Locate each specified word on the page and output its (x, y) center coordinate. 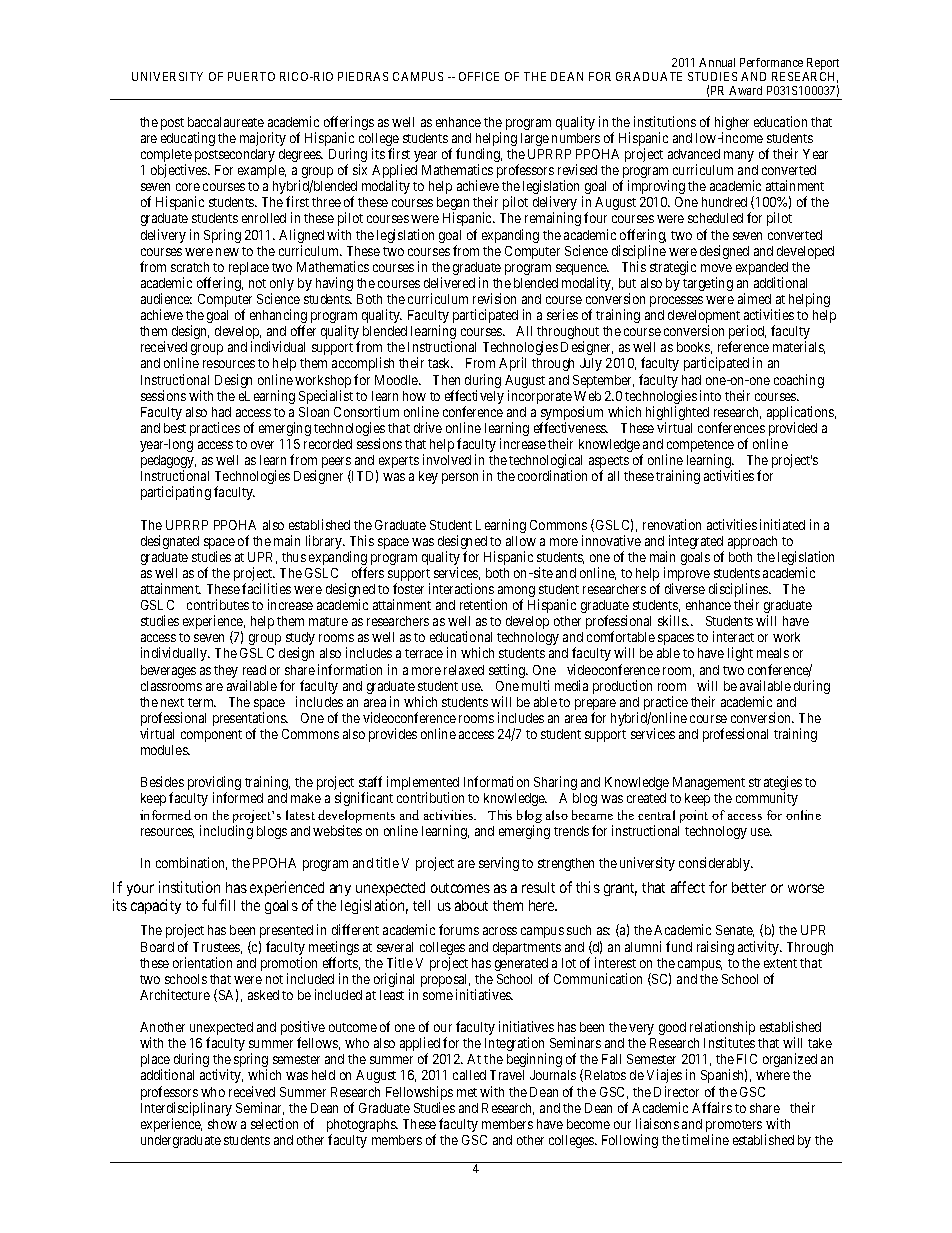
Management (709, 783)
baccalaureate (226, 122)
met (467, 1092)
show (222, 1124)
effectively (474, 398)
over (262, 445)
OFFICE (479, 76)
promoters (734, 1127)
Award (745, 90)
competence (700, 447)
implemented (423, 784)
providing (214, 784)
